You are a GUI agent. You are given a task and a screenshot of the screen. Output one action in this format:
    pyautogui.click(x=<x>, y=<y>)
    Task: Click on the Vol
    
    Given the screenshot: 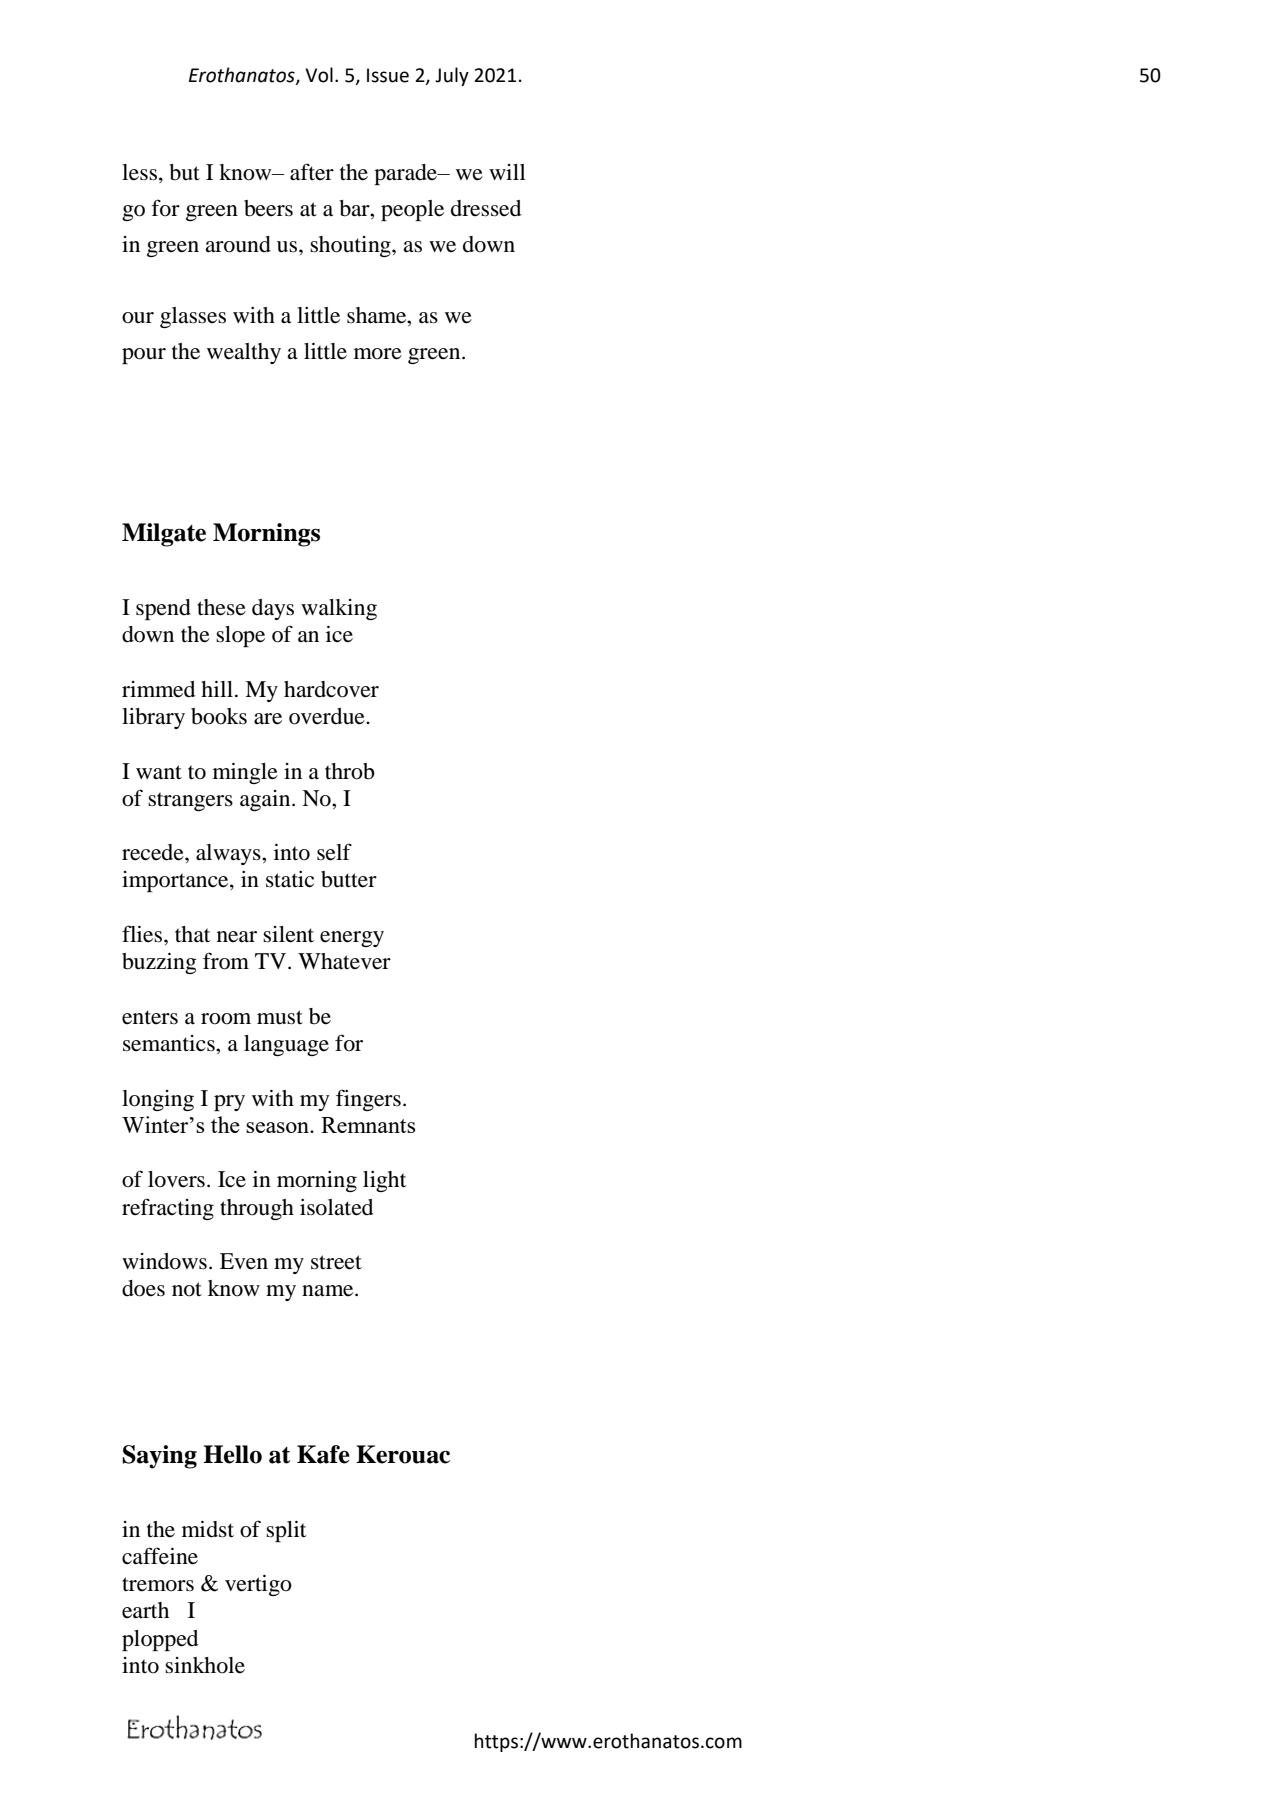 What is the action you would take?
    pyautogui.click(x=319, y=75)
